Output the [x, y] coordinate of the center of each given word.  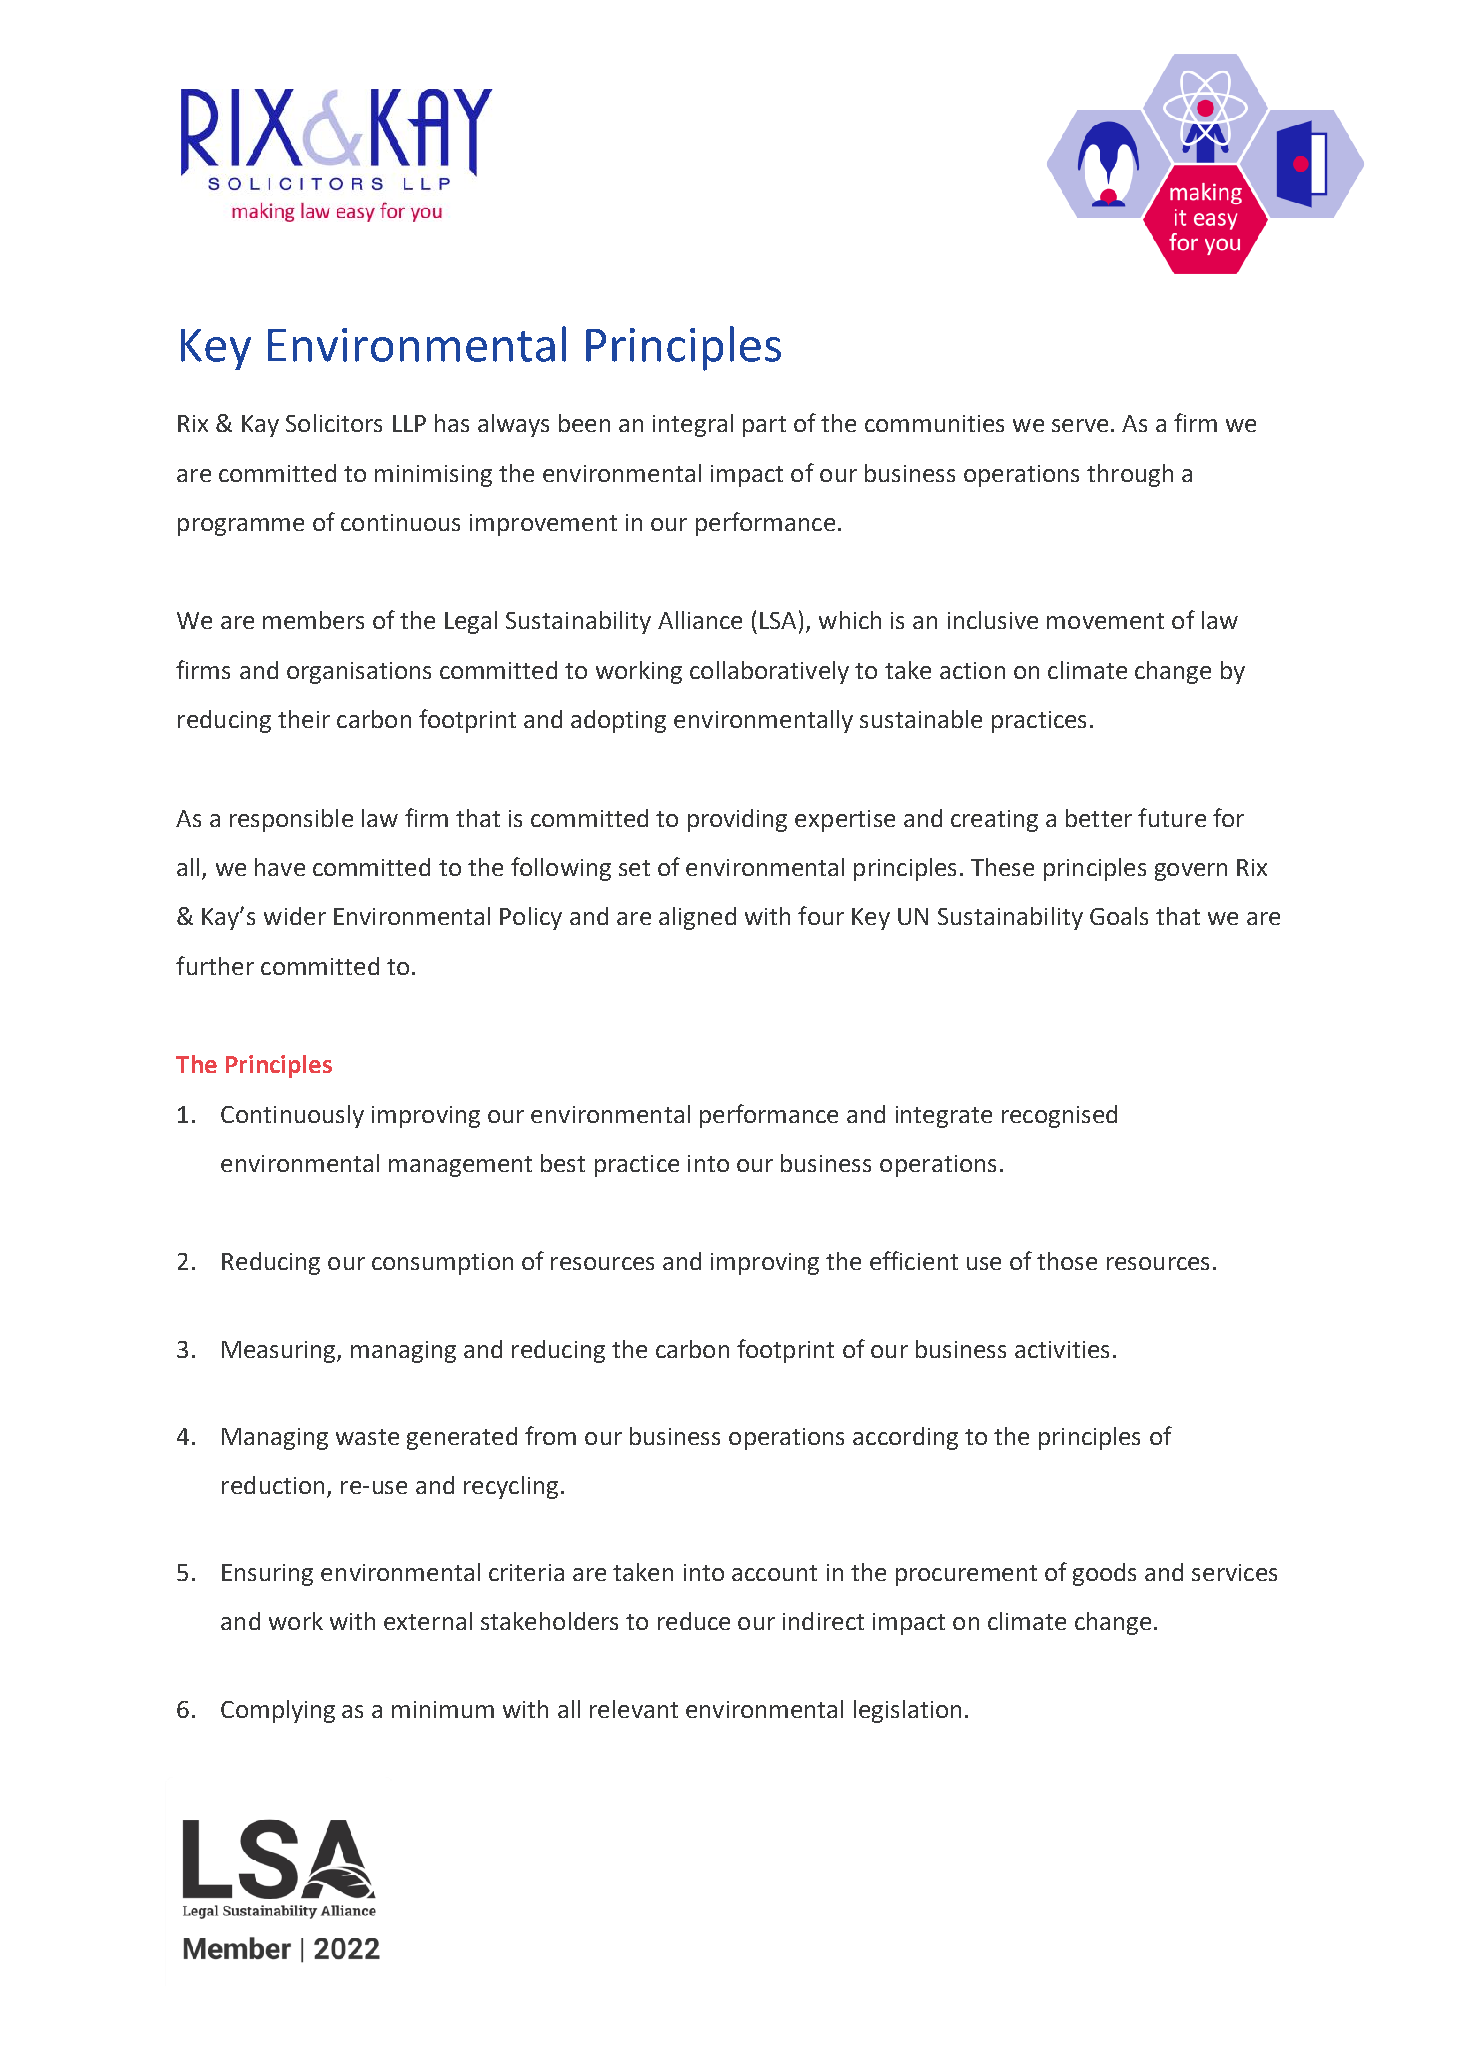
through [1130, 475]
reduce [694, 1621]
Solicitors [334, 423]
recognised [1059, 1116]
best [563, 1163]
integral [693, 425]
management [460, 1166]
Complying [278, 1711]
